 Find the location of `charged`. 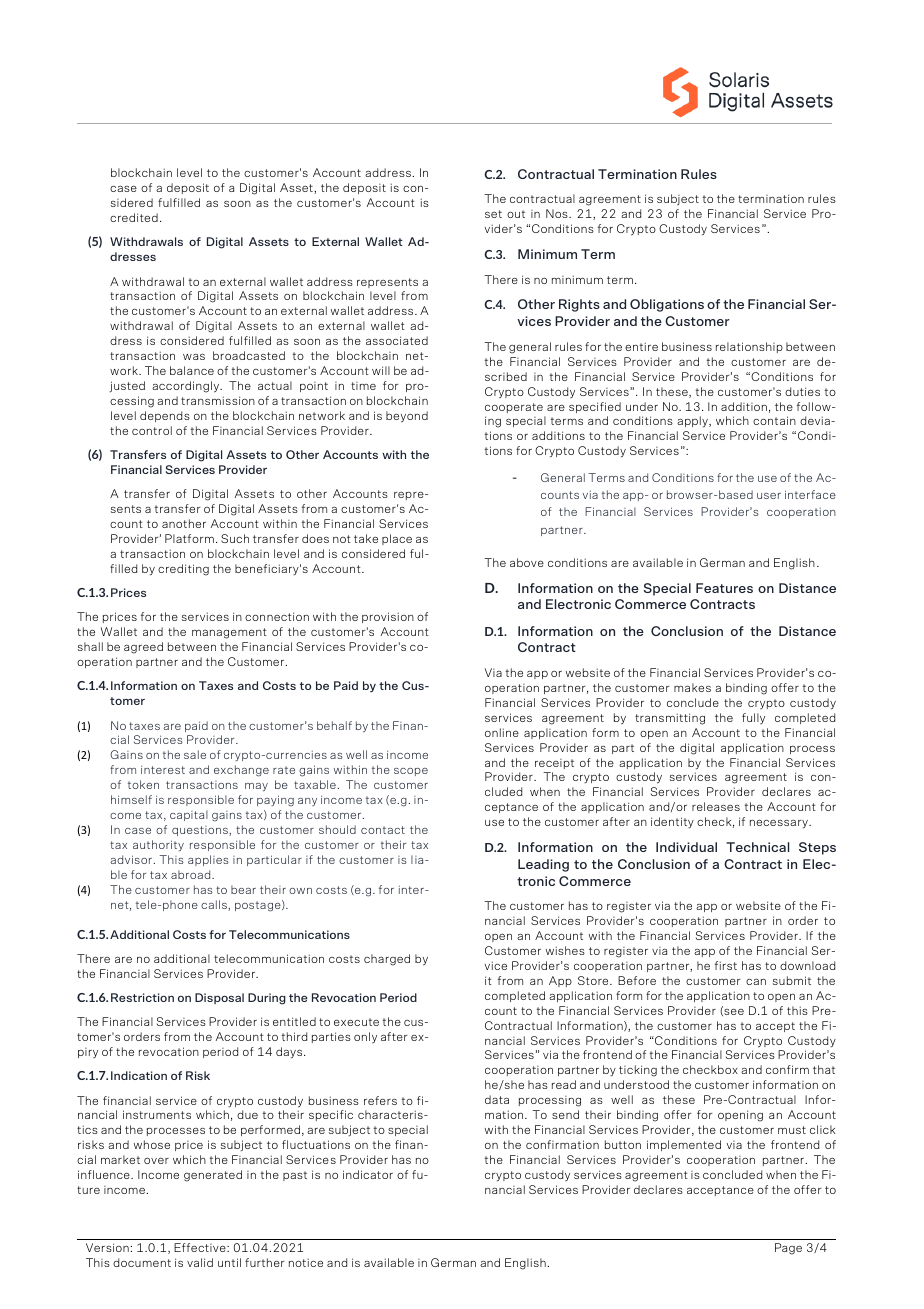

charged is located at coordinates (387, 960).
